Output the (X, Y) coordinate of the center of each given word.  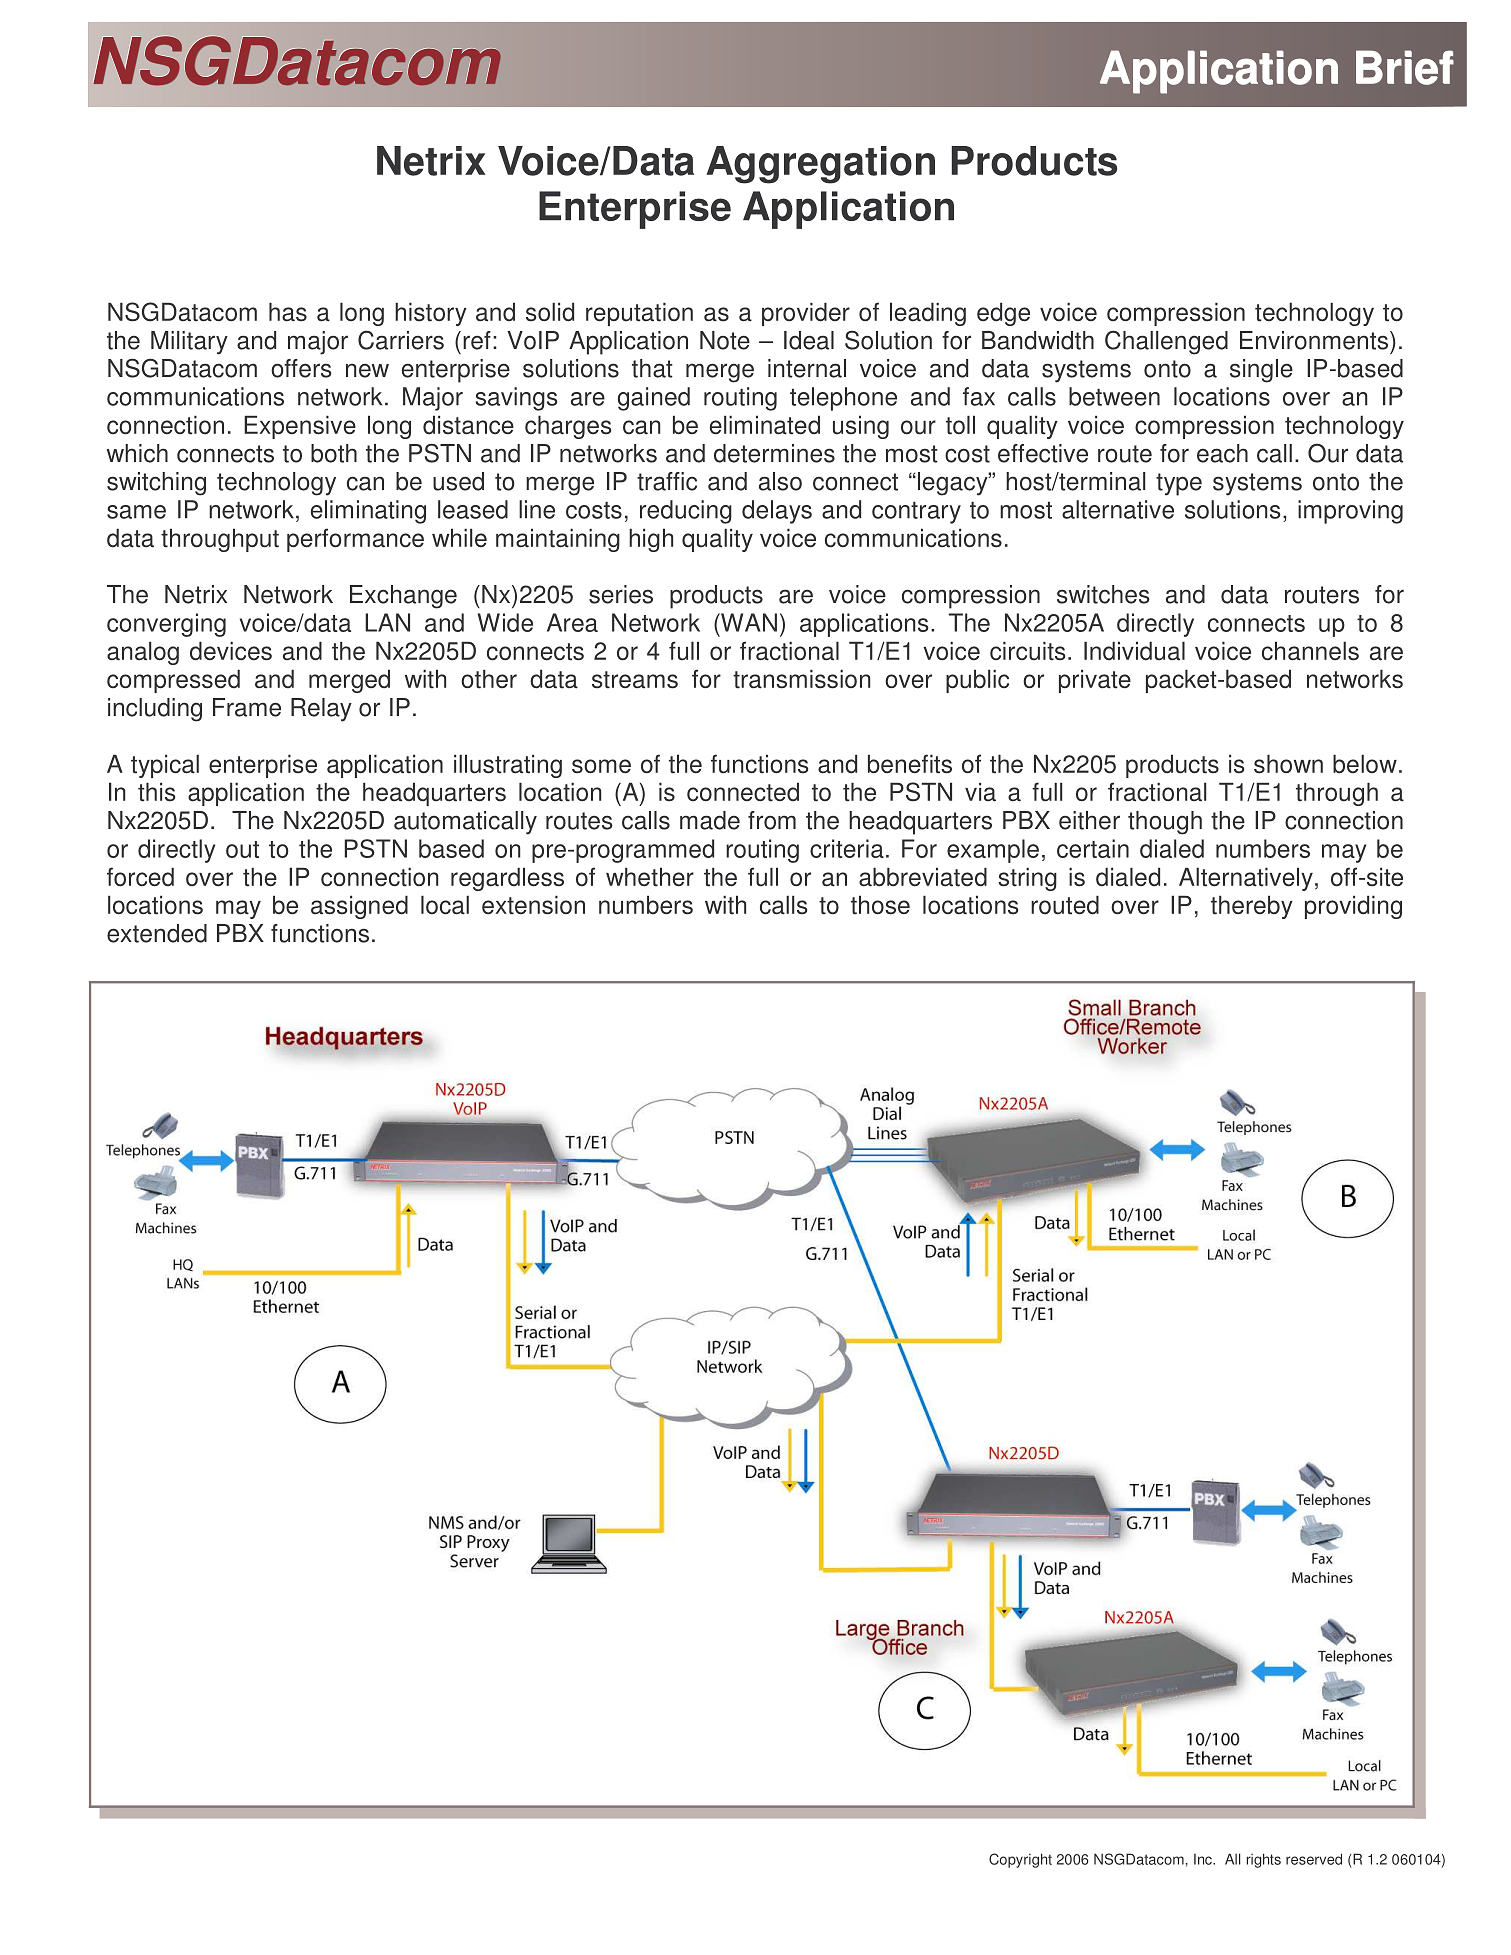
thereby (1252, 907)
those (880, 905)
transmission (802, 679)
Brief (1405, 67)
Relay (321, 710)
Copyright (1020, 1860)
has (288, 312)
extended (157, 933)
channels (1310, 651)
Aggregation (820, 165)
